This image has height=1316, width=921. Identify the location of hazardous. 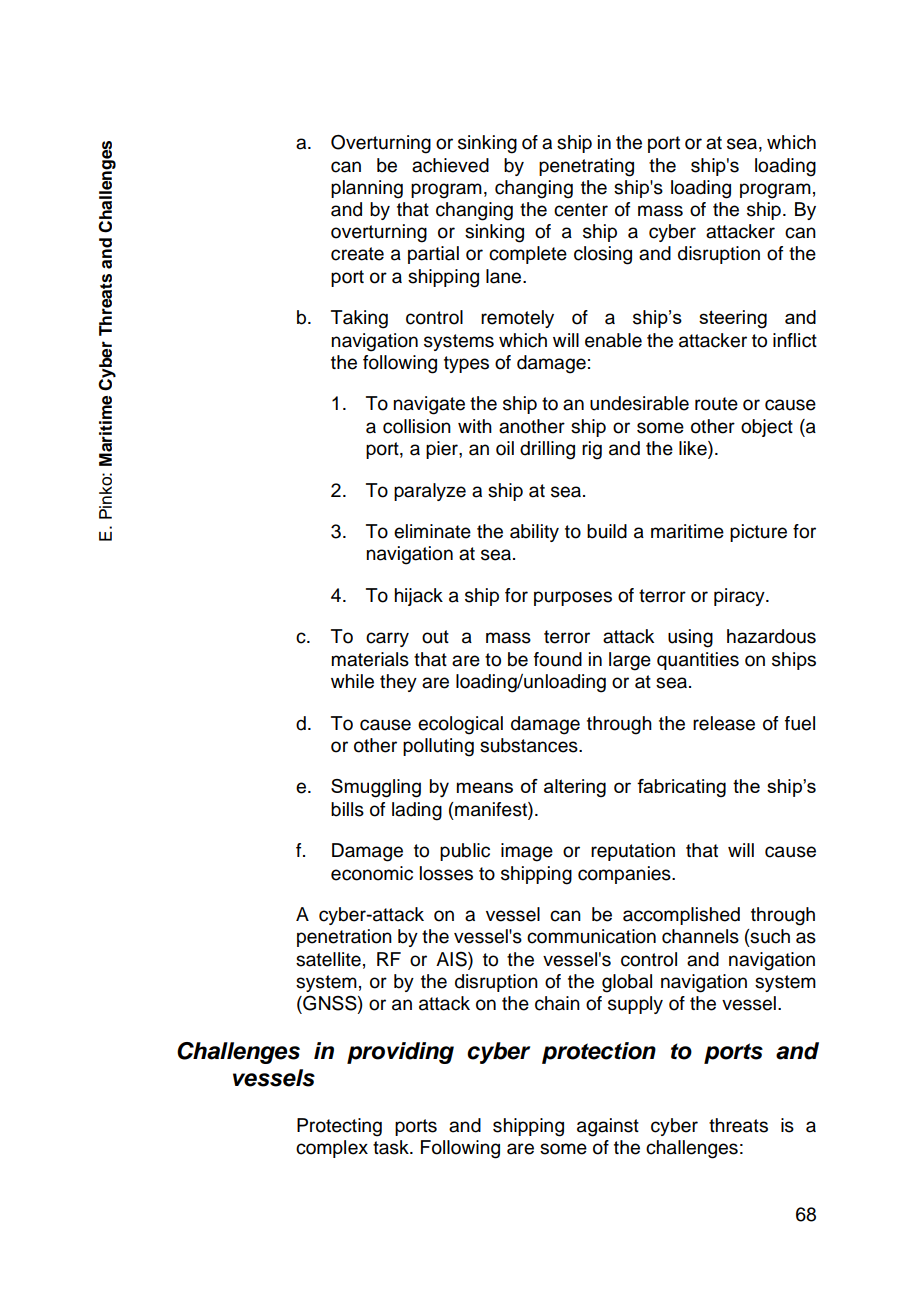
(771, 636).
